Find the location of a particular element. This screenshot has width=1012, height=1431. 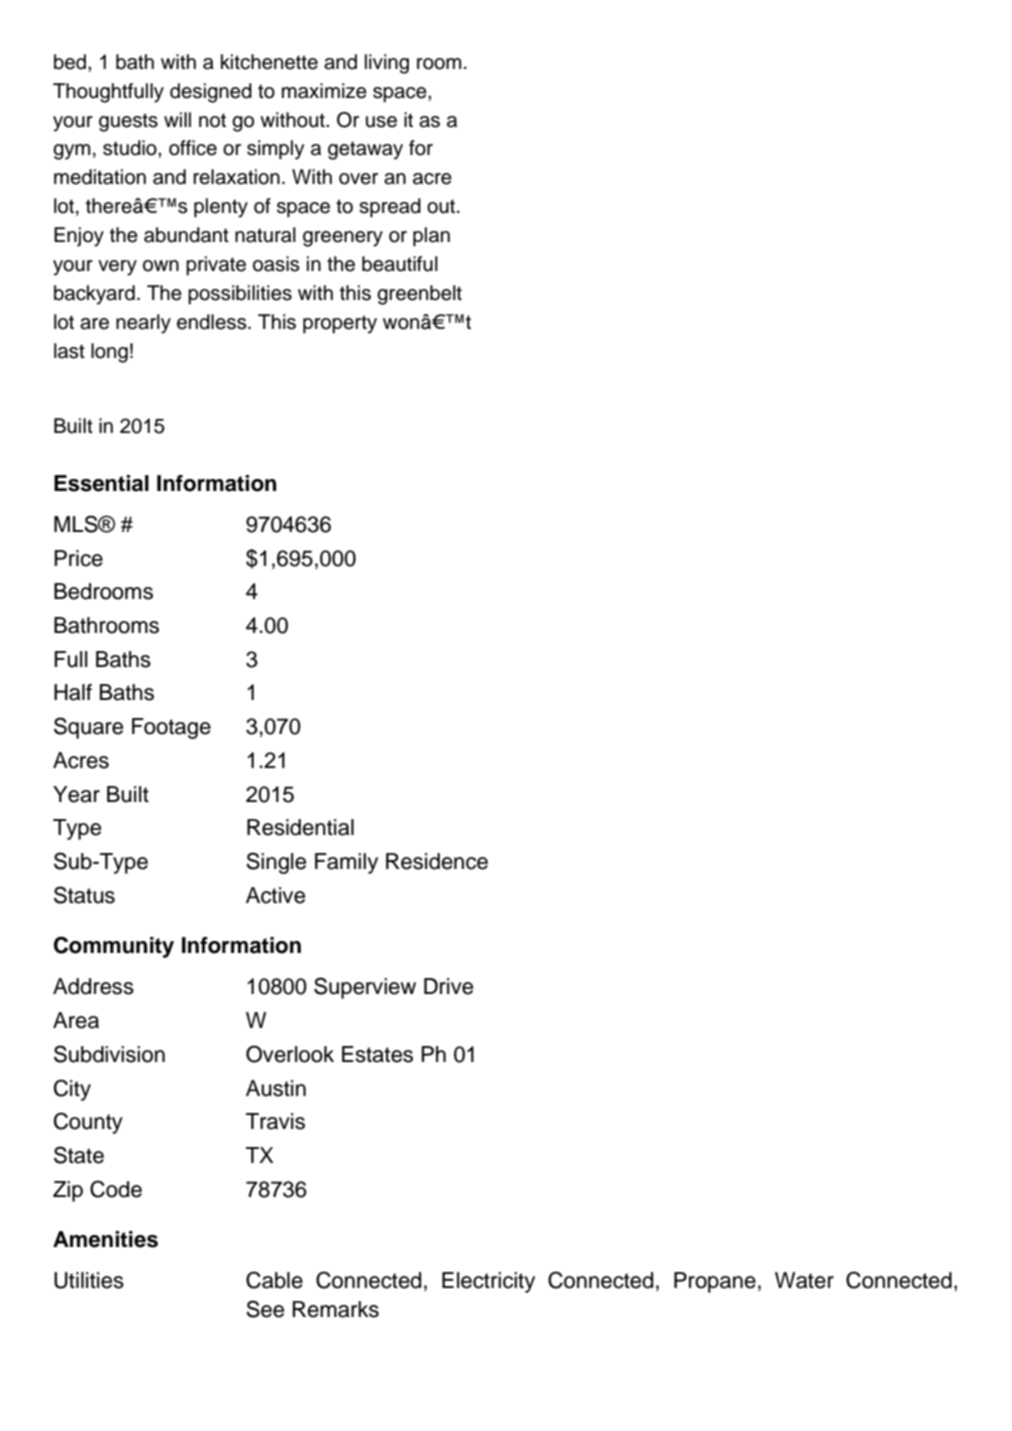

greenbelt is located at coordinates (419, 295).
